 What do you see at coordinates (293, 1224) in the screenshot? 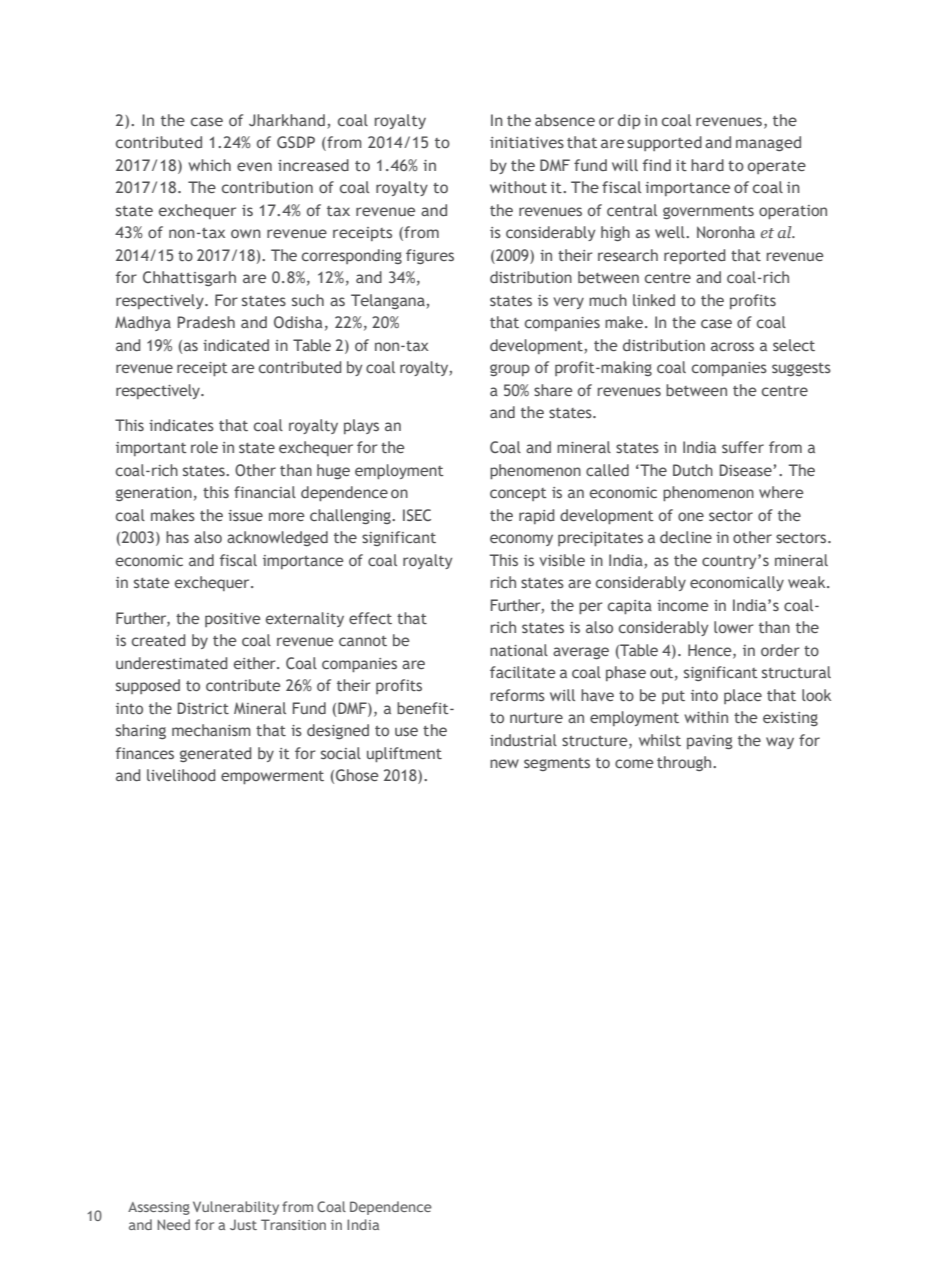
I see `Transition` at bounding box center [293, 1224].
